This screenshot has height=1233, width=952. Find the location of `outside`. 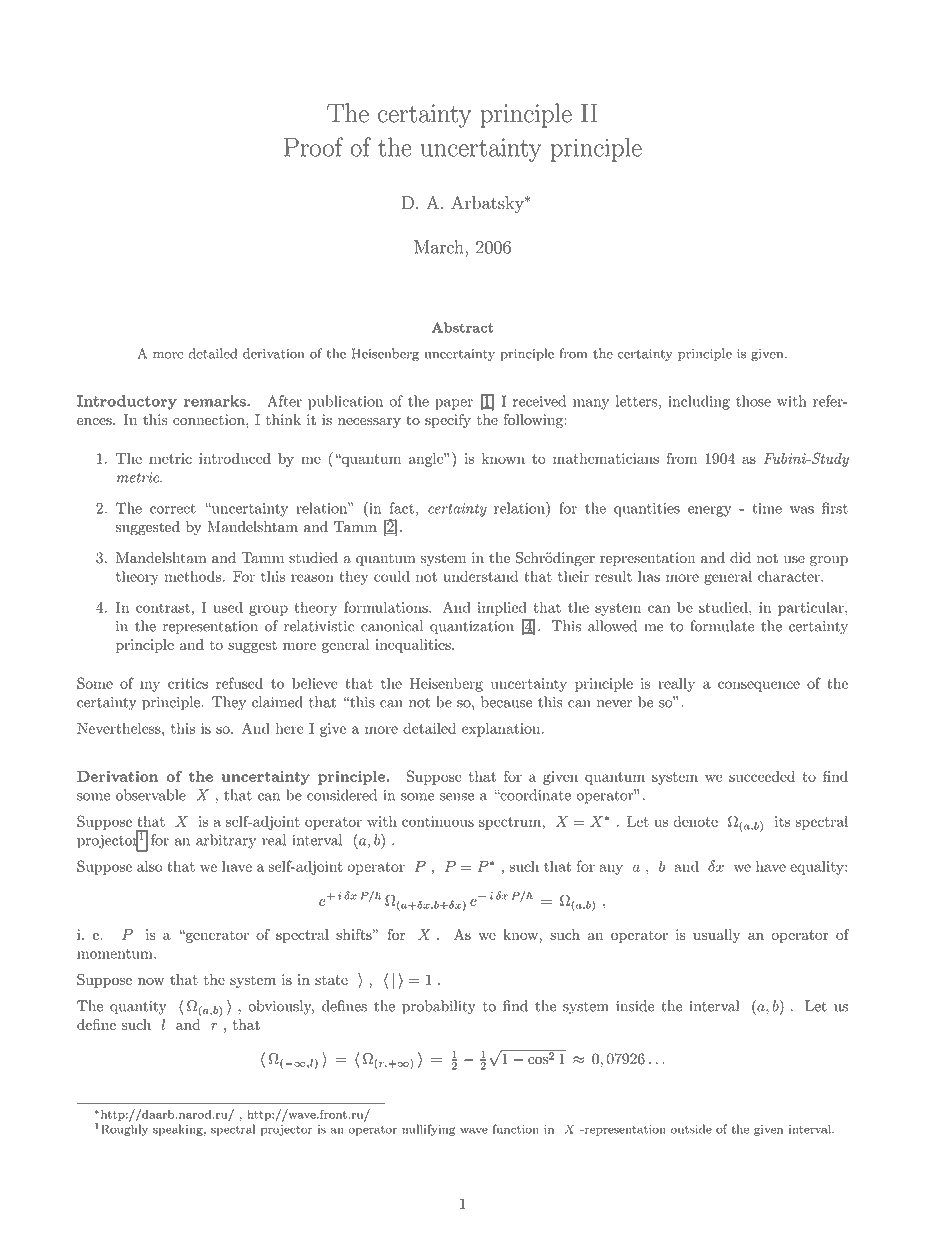

outside is located at coordinates (691, 1129).
